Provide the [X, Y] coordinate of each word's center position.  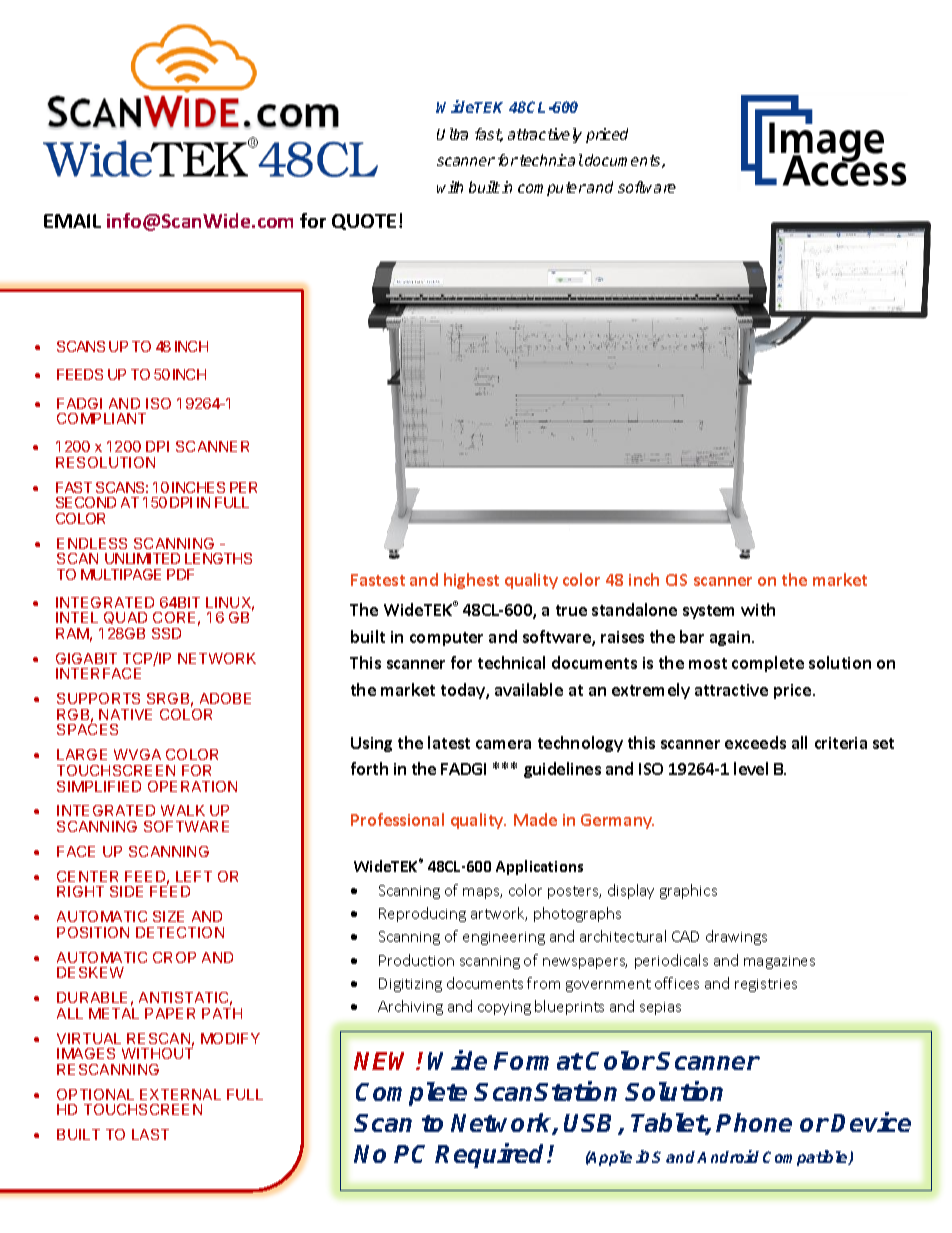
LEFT [194, 876]
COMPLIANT [101, 418]
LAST [150, 1134]
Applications [539, 867]
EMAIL [72, 221]
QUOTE [364, 222]
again [731, 638]
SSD [166, 633]
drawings [736, 937]
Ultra [452, 134]
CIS [676, 580]
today [464, 691]
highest [471, 581]
